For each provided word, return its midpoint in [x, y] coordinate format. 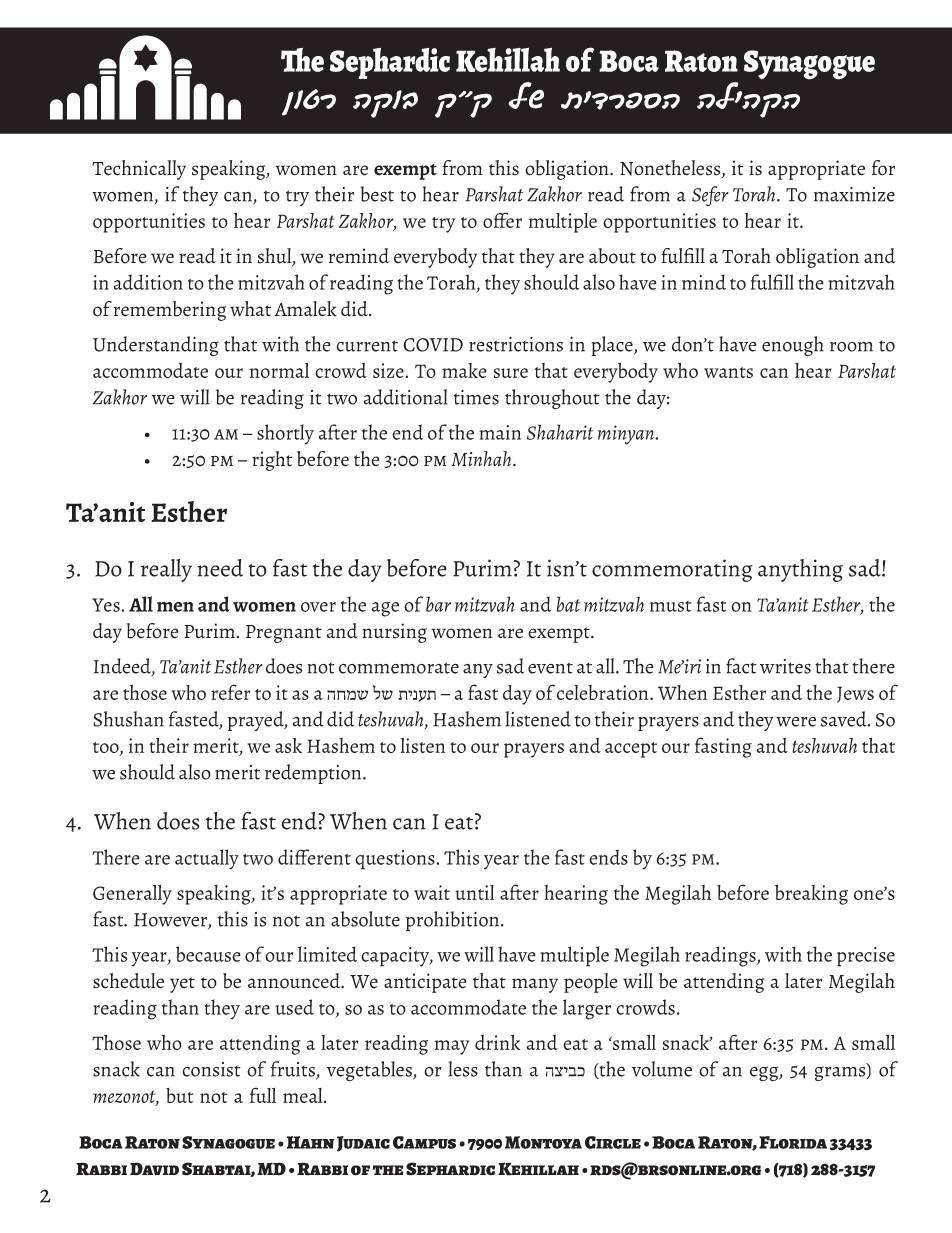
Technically [139, 170]
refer [230, 692]
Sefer [710, 196]
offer [502, 220]
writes [785, 666]
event [550, 668]
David [154, 1169]
